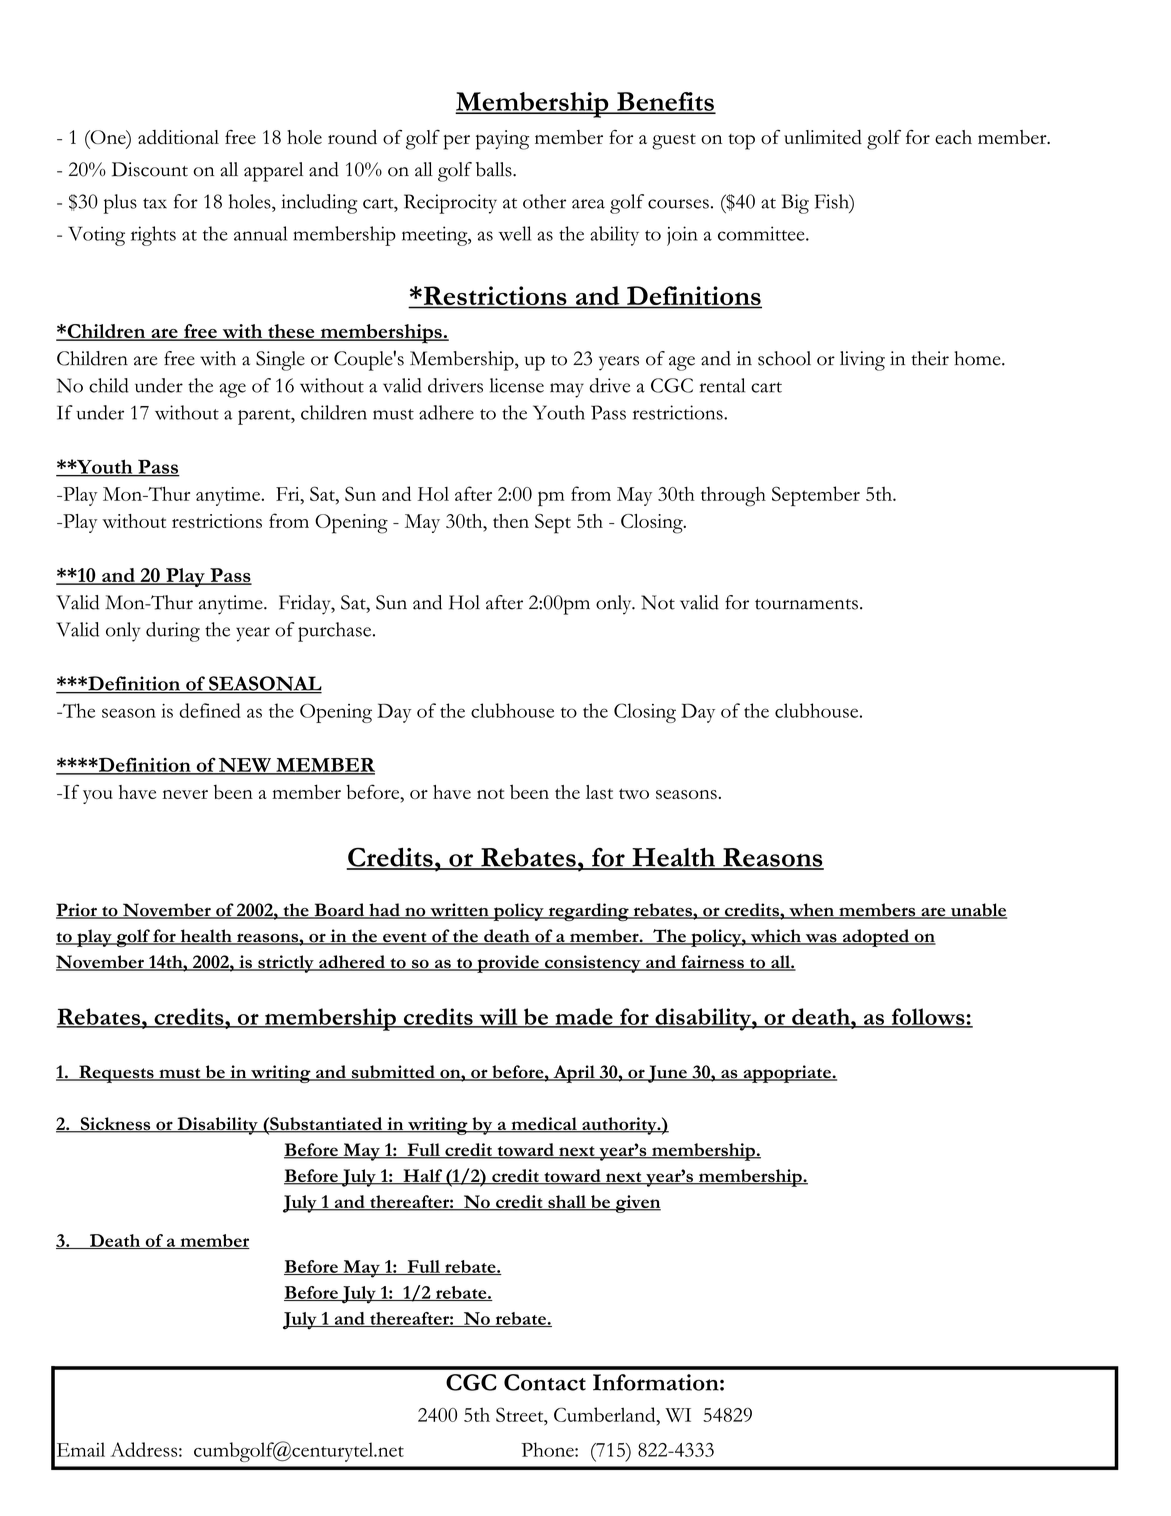  What do you see at coordinates (811, 911) in the image?
I see `when` at bounding box center [811, 911].
